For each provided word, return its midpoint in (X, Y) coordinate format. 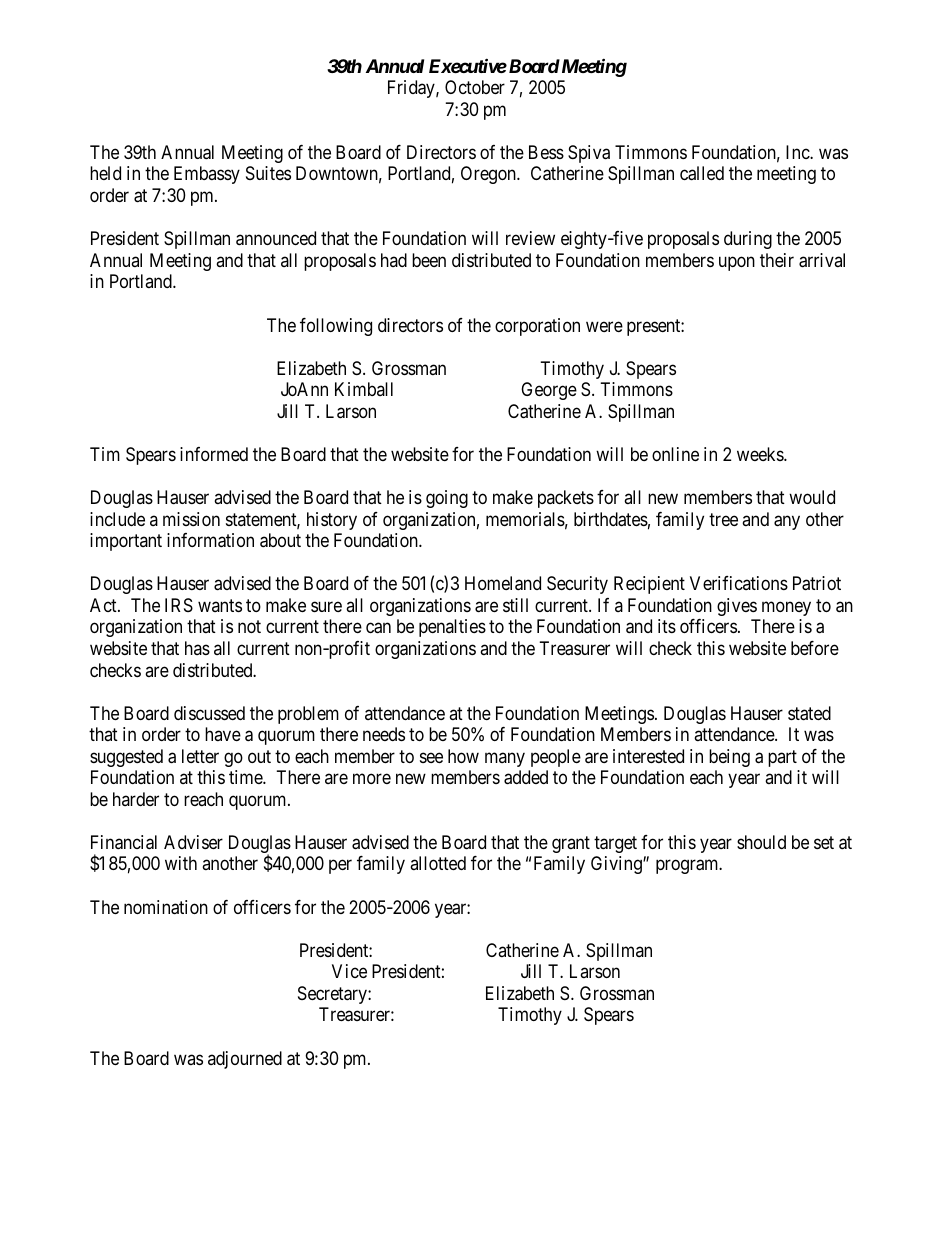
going (447, 499)
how (463, 756)
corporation (537, 327)
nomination (166, 907)
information (210, 540)
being (729, 758)
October (475, 87)
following (336, 327)
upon (737, 263)
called (702, 173)
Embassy (207, 175)
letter (200, 756)
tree (723, 519)
